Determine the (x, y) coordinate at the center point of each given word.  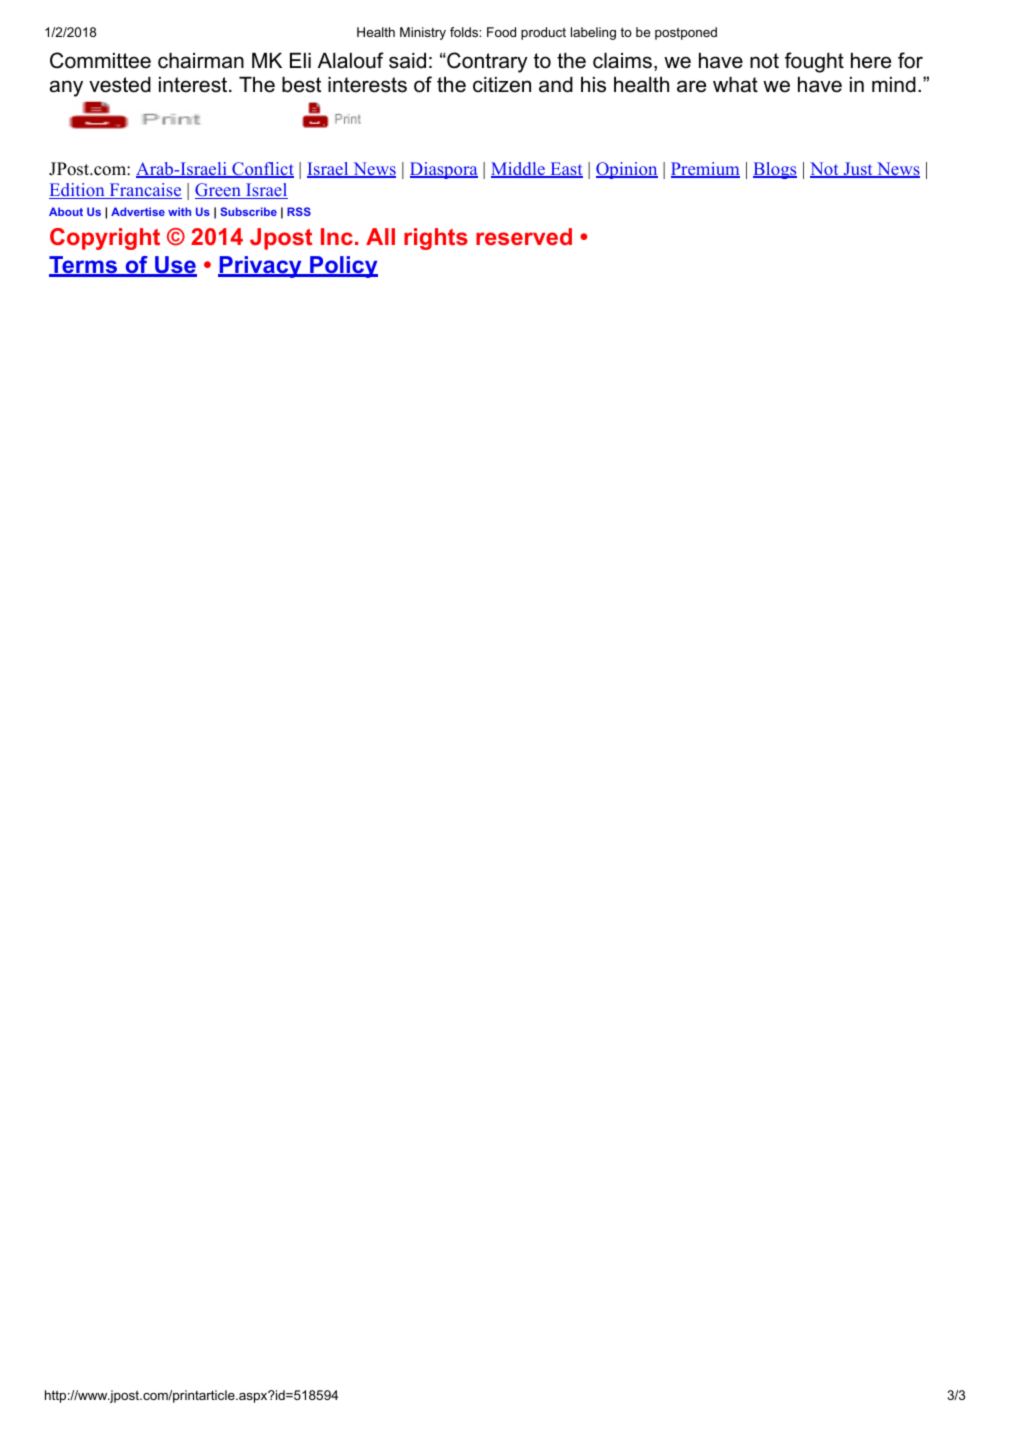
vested (120, 85)
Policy (343, 267)
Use (175, 266)
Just (858, 170)
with (179, 211)
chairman (201, 61)
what (735, 85)
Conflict (262, 170)
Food (501, 32)
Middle (519, 170)
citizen (502, 85)
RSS (299, 211)
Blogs (775, 170)
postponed (686, 33)
